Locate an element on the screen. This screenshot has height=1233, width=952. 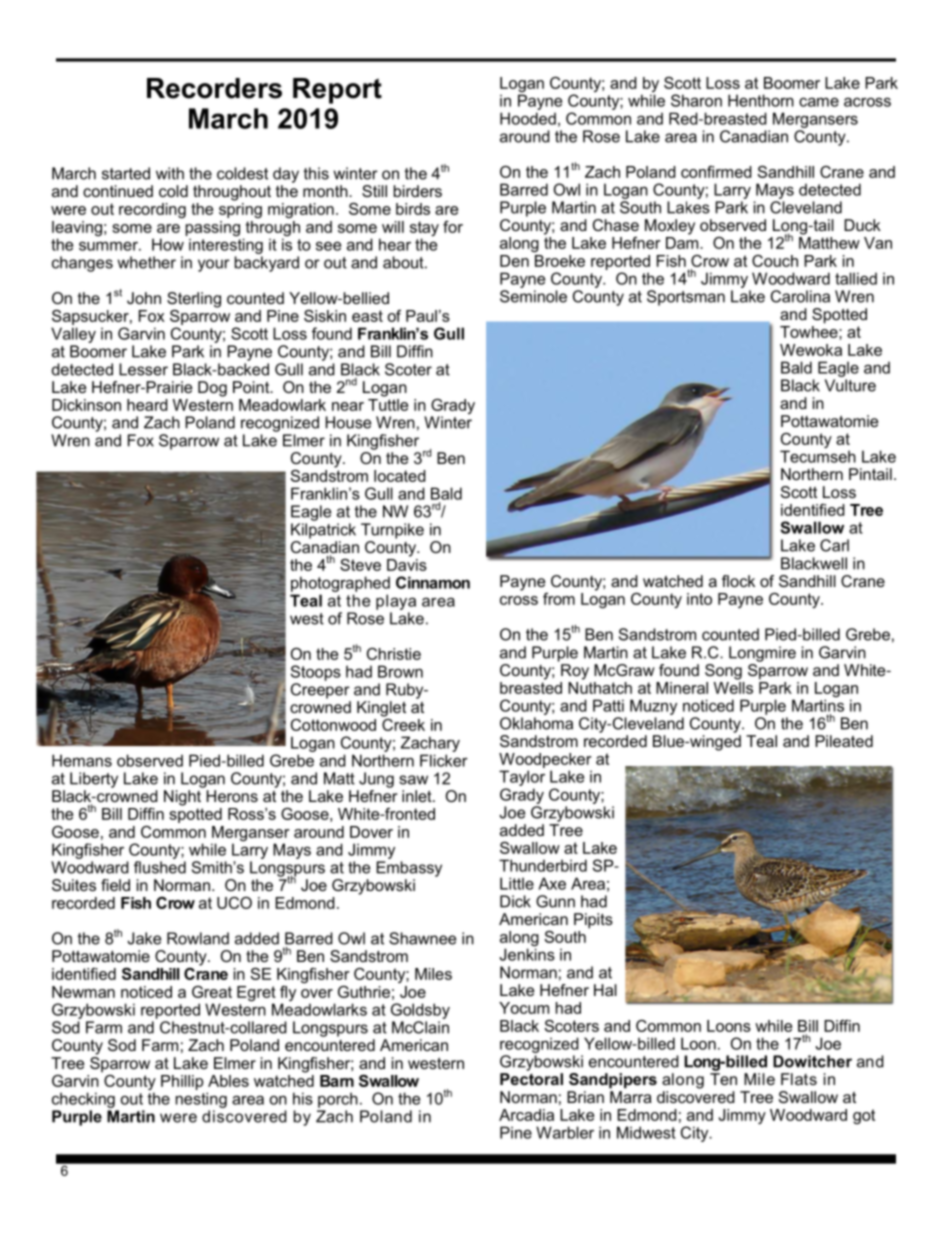
Stoops is located at coordinates (316, 673).
